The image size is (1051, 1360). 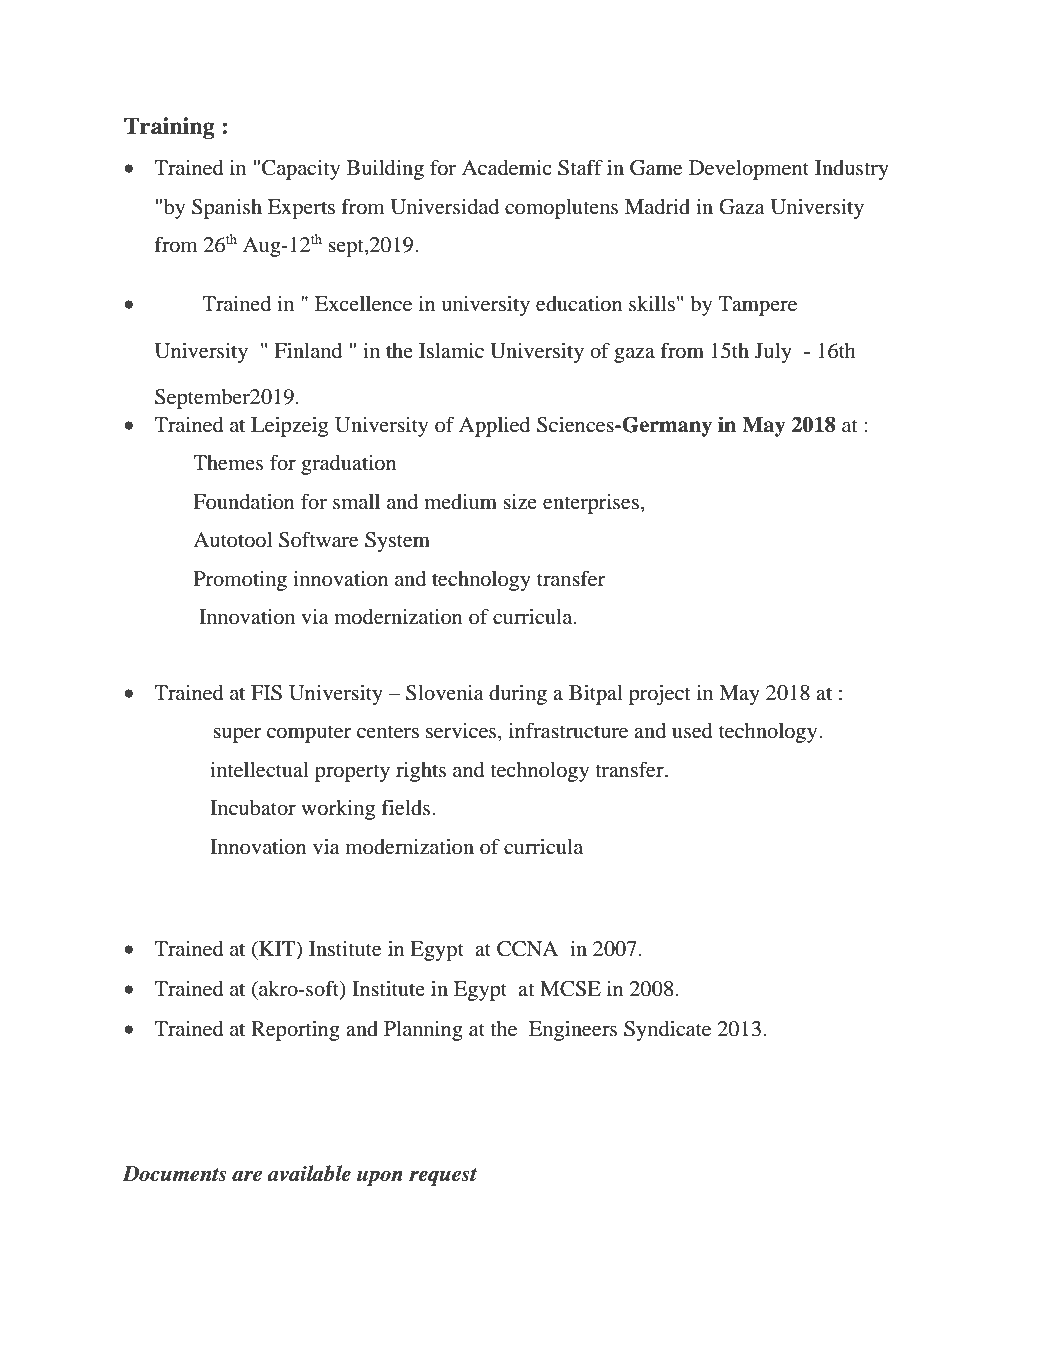 I want to click on services, so click(x=462, y=731).
